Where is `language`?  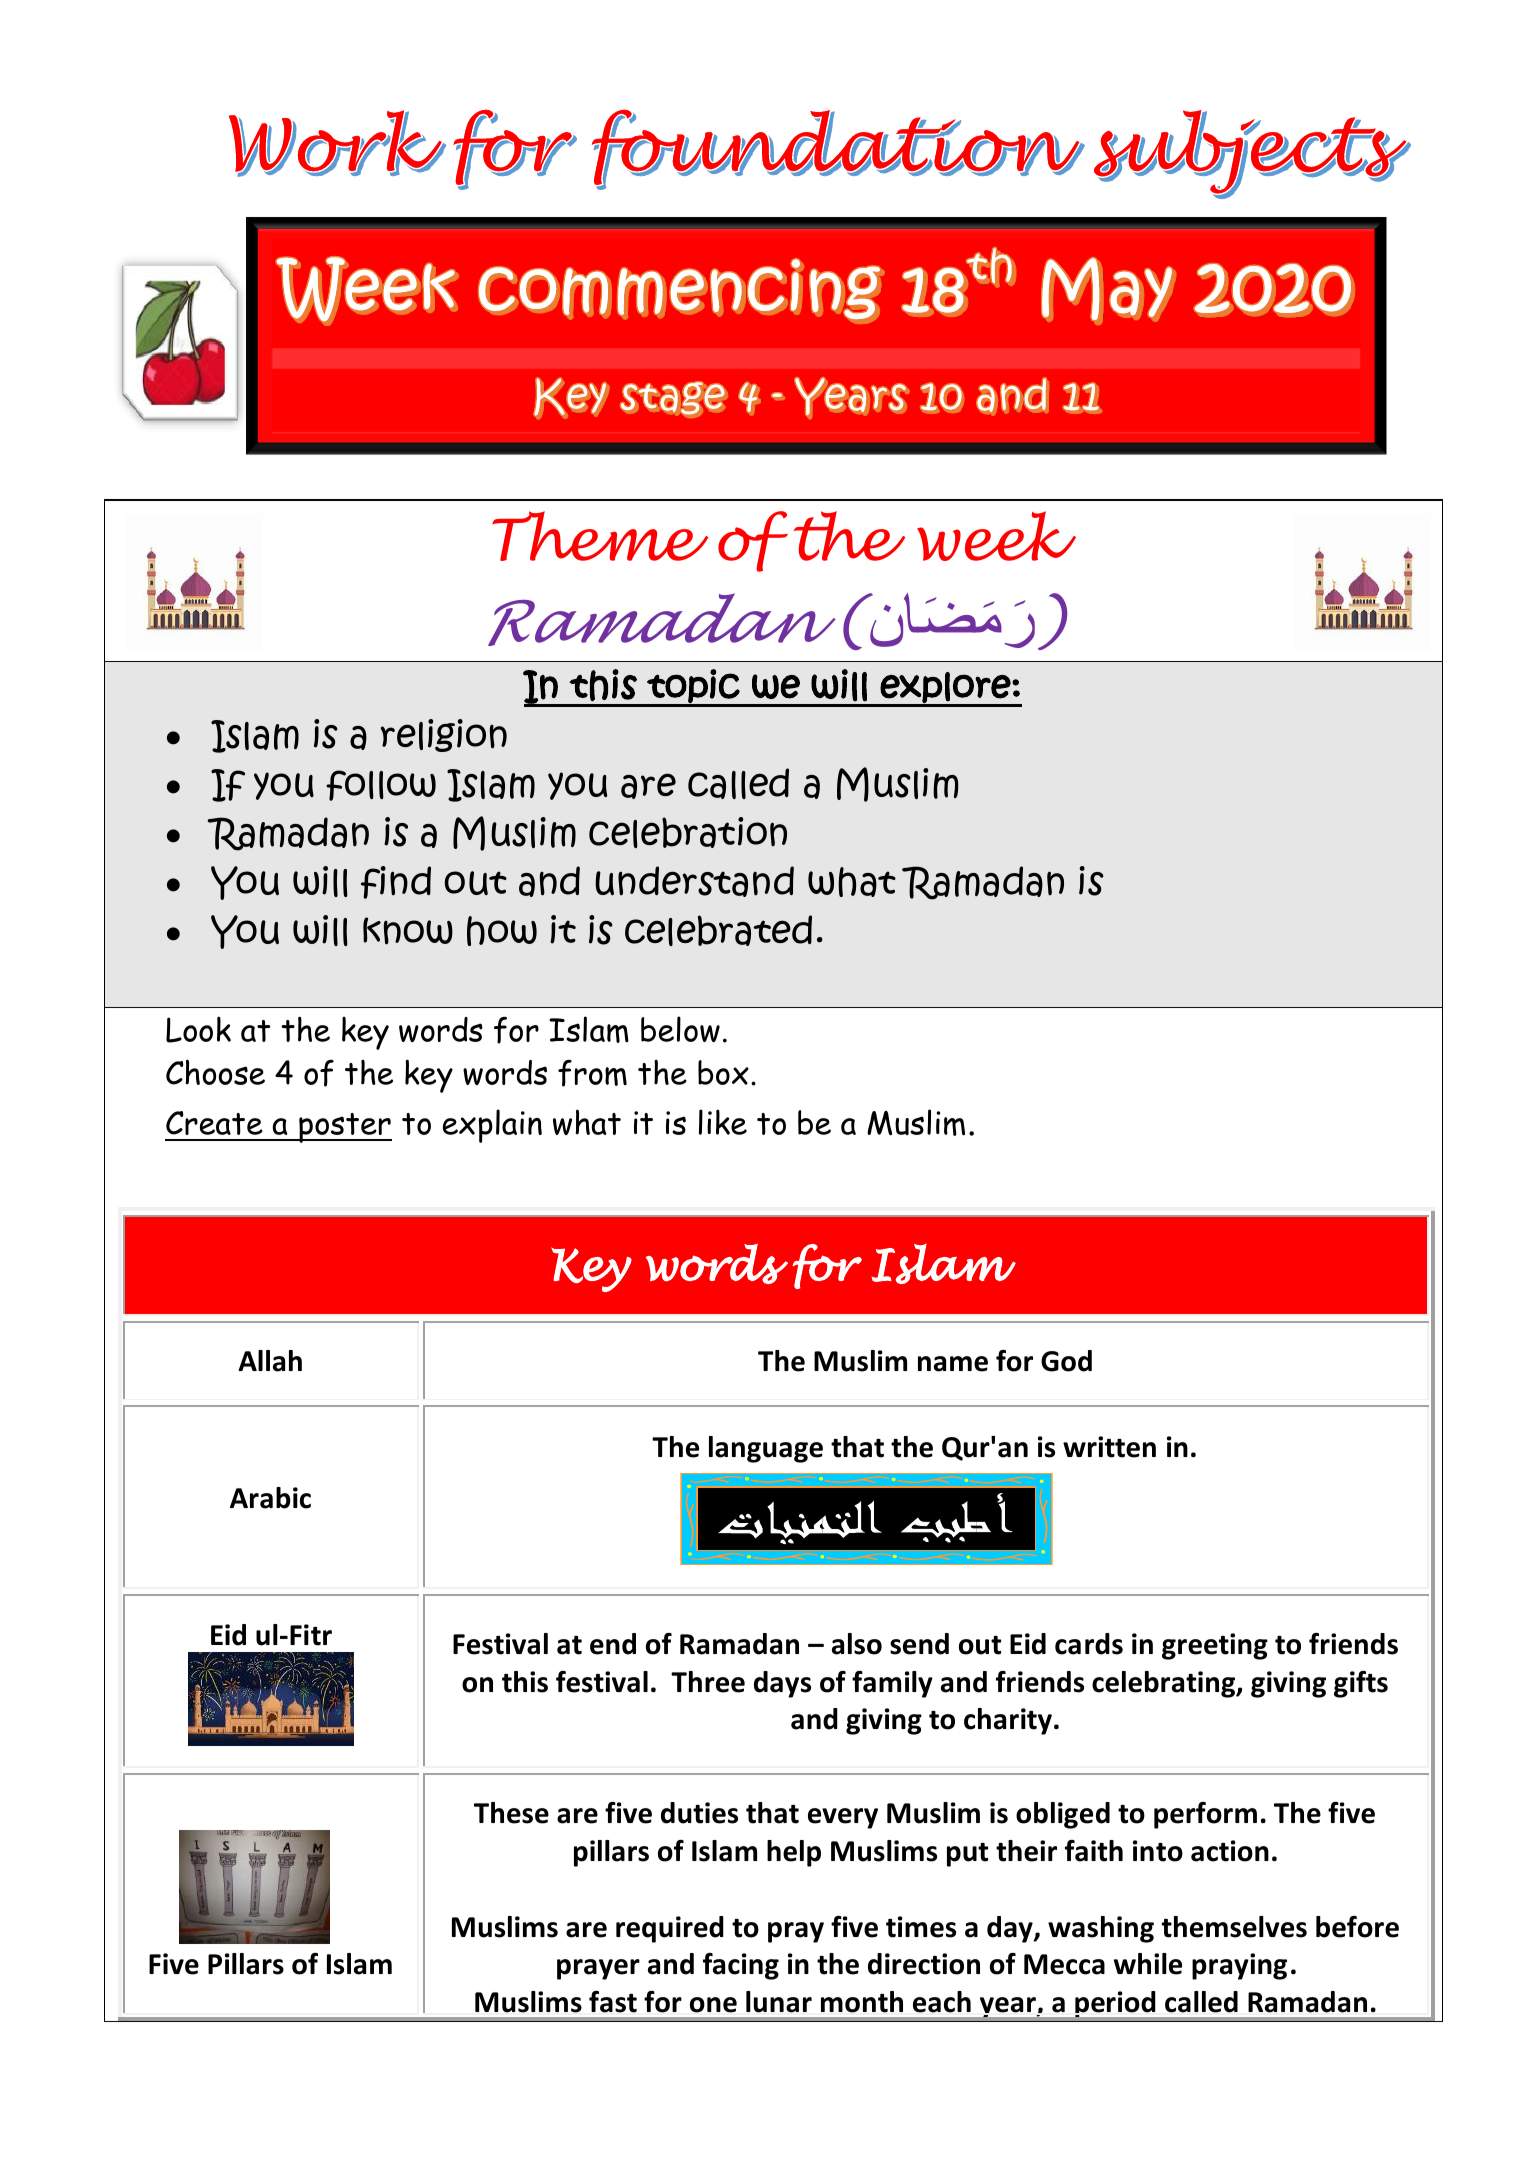
language is located at coordinates (766, 1449).
